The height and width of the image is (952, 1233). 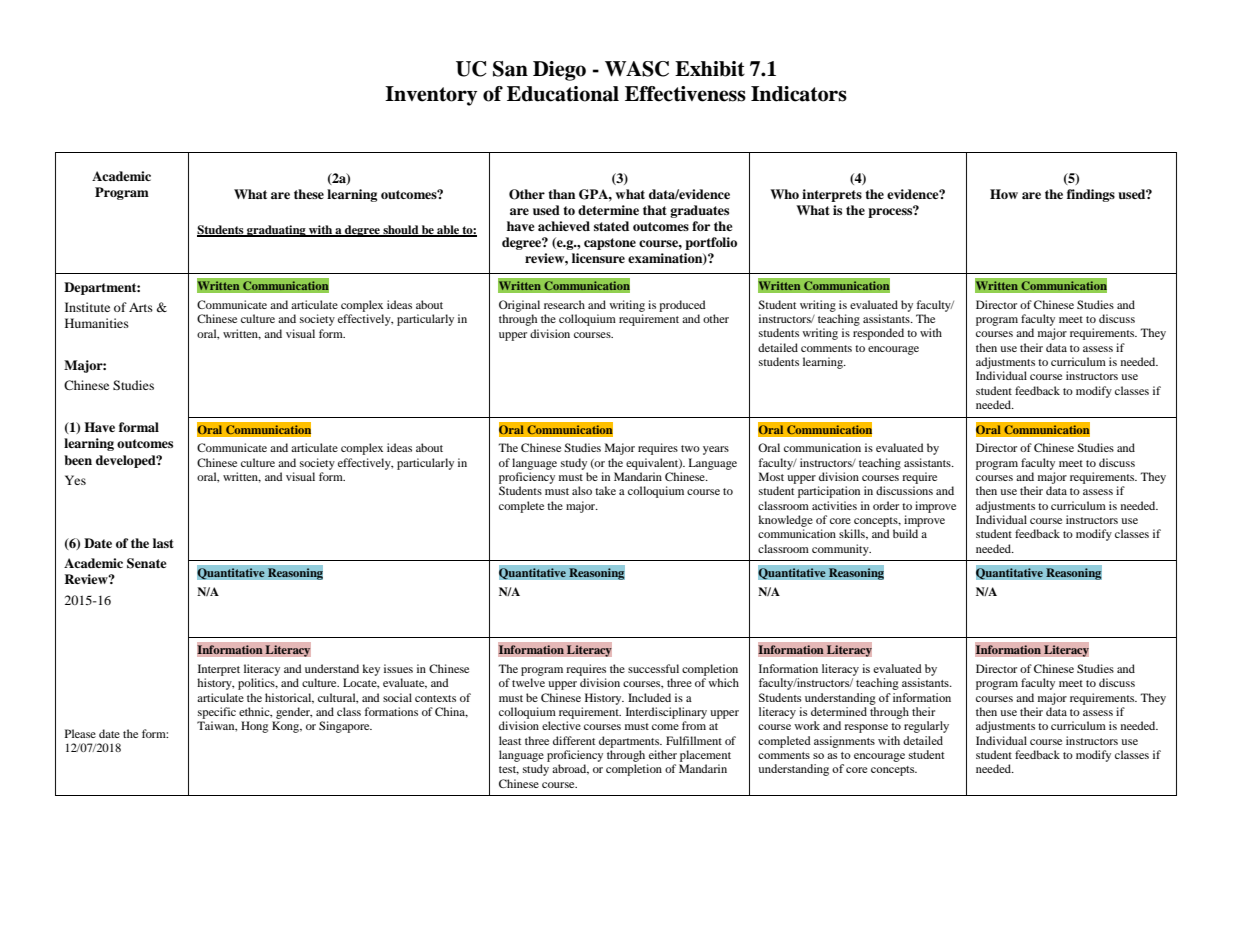 I want to click on last, so click(x=163, y=543).
